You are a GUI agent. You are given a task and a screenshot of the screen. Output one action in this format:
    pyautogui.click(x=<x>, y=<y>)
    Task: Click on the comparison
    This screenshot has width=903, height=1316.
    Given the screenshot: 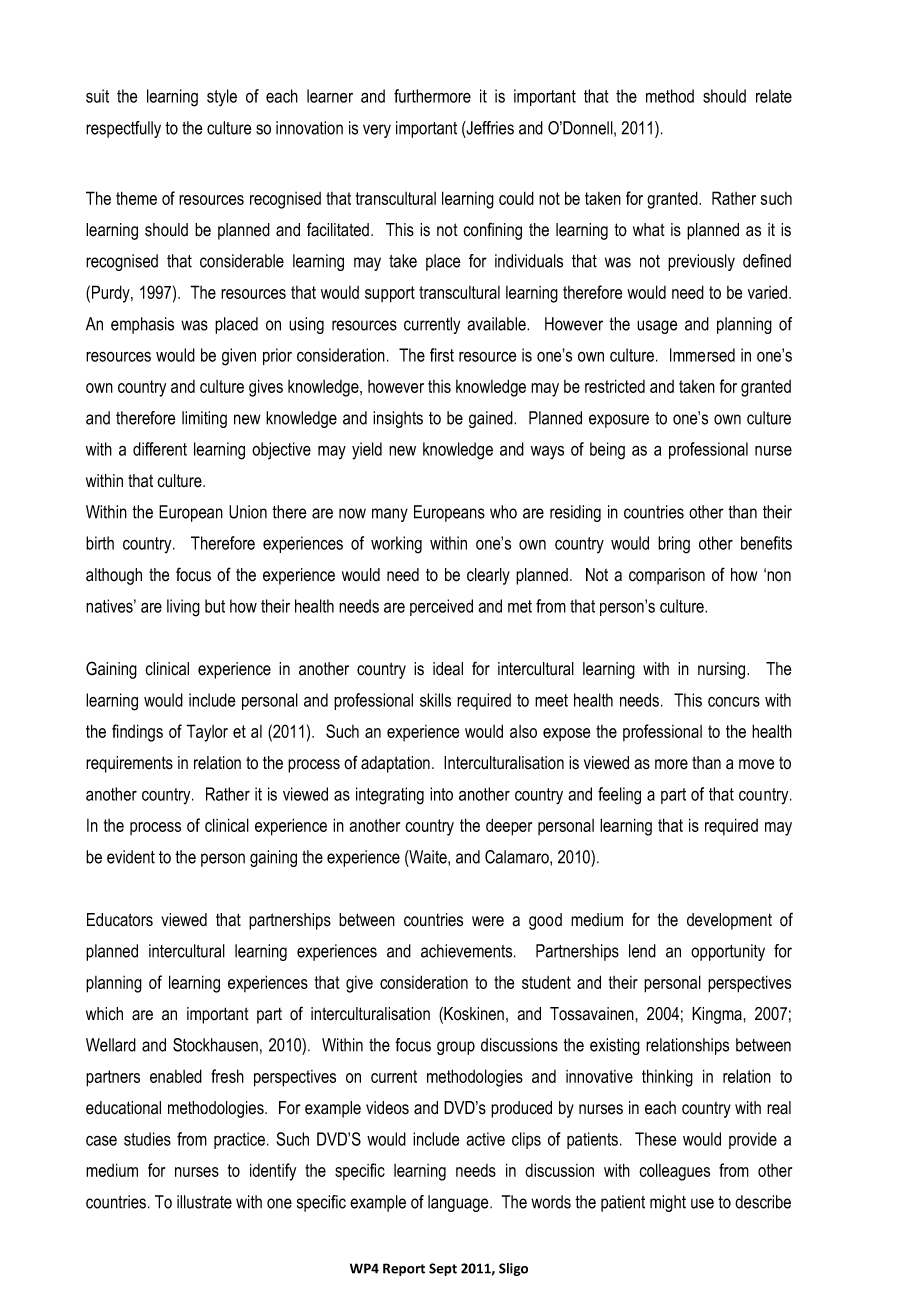 What is the action you would take?
    pyautogui.click(x=667, y=576)
